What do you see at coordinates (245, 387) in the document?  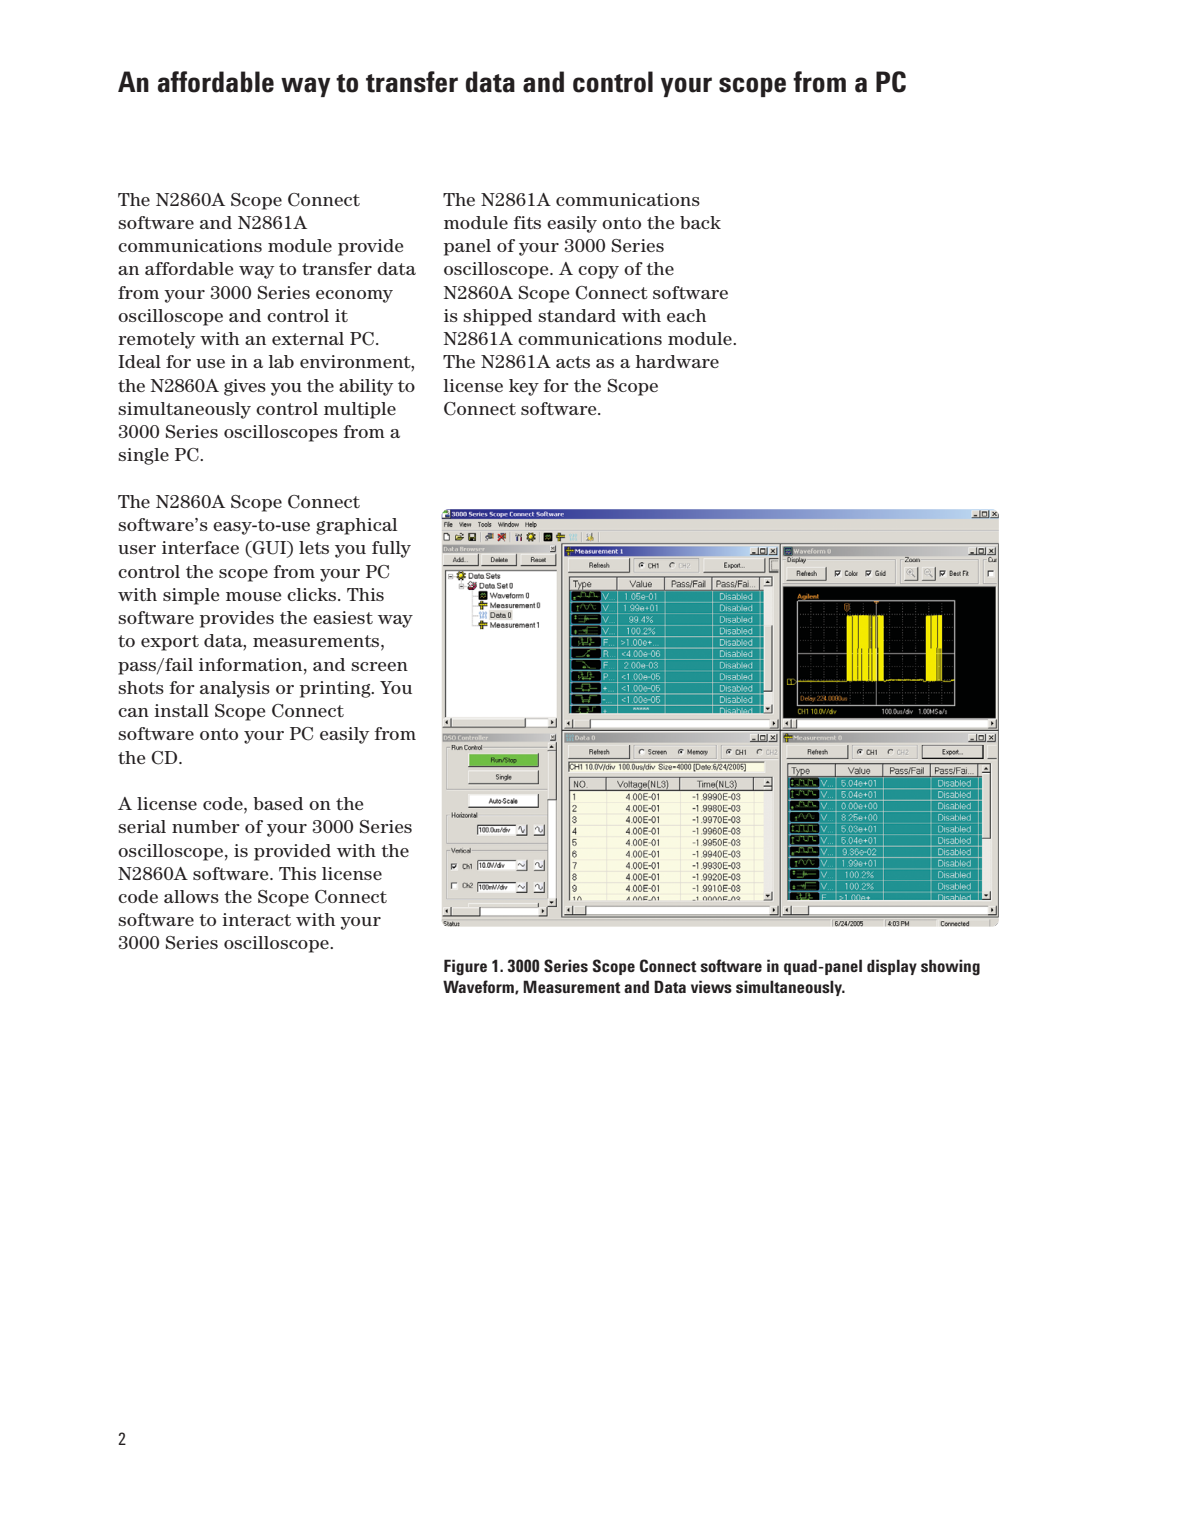 I see `gives` at bounding box center [245, 387].
